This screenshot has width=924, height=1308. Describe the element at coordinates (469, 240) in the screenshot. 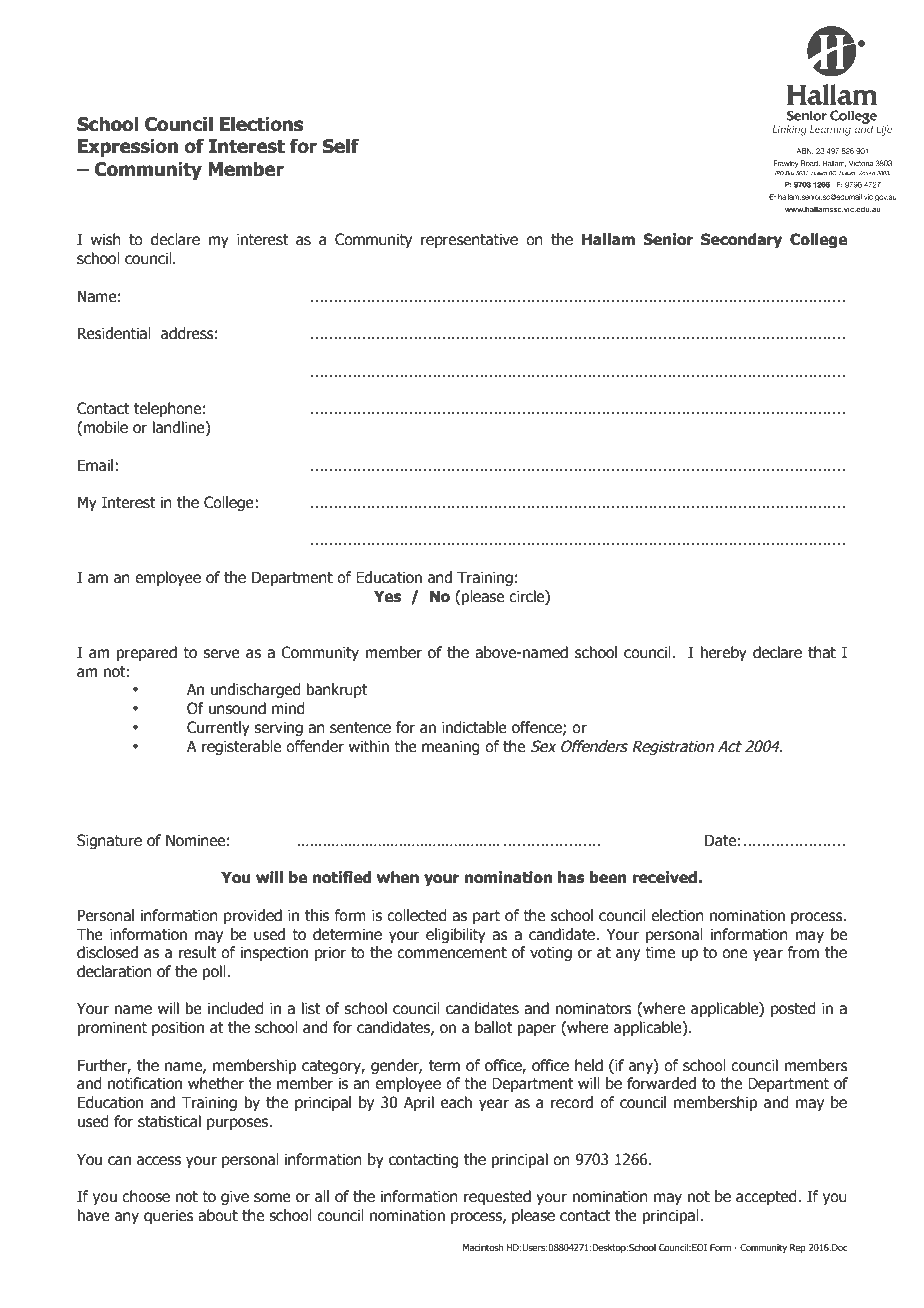

I see `representative` at that location.
